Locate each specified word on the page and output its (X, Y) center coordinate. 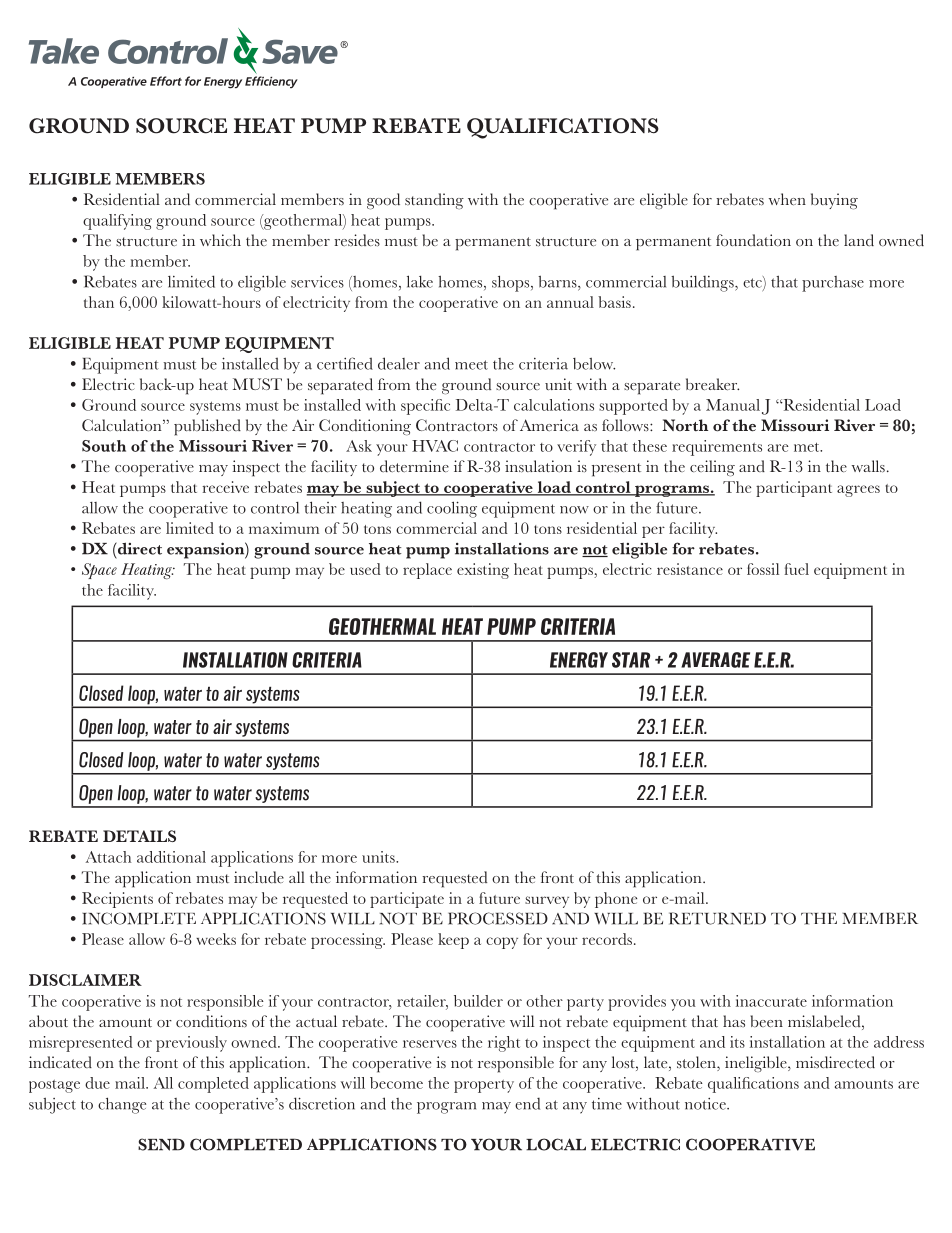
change (122, 1105)
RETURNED (717, 918)
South (104, 446)
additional (171, 857)
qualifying (117, 222)
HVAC (435, 446)
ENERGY (579, 660)
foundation (753, 240)
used (365, 569)
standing (434, 201)
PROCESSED (498, 918)
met (808, 447)
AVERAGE (715, 660)
